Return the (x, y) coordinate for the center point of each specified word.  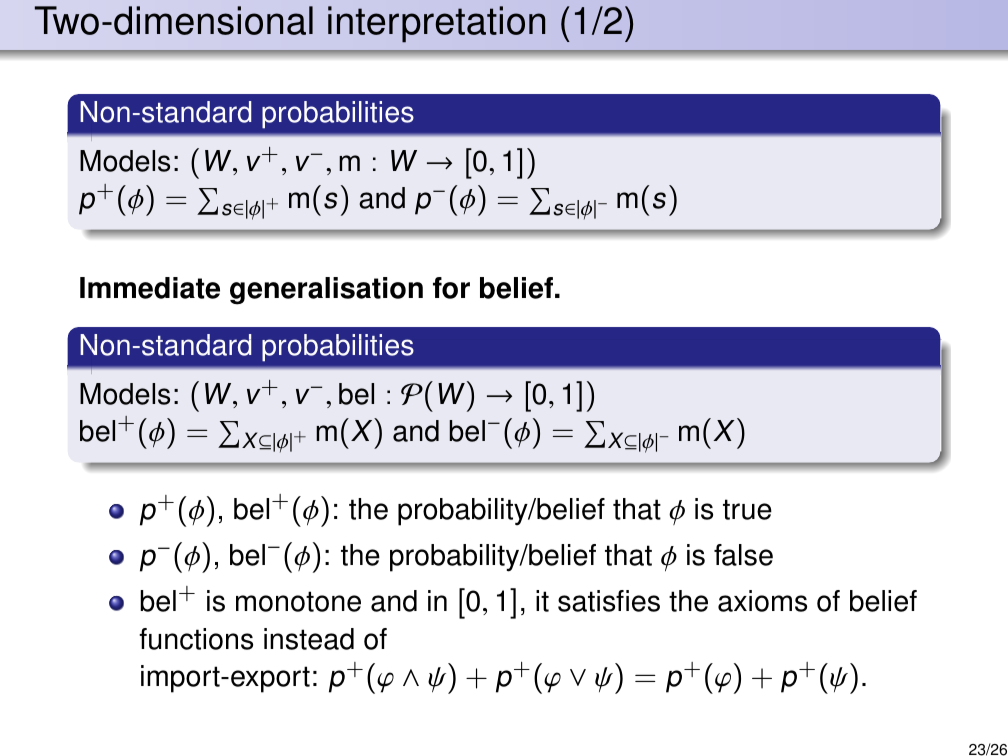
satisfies (609, 601)
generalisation (326, 291)
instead (309, 639)
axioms (762, 601)
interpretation (436, 24)
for (451, 288)
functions (196, 639)
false (743, 555)
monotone (298, 601)
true (747, 509)
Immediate (150, 288)
